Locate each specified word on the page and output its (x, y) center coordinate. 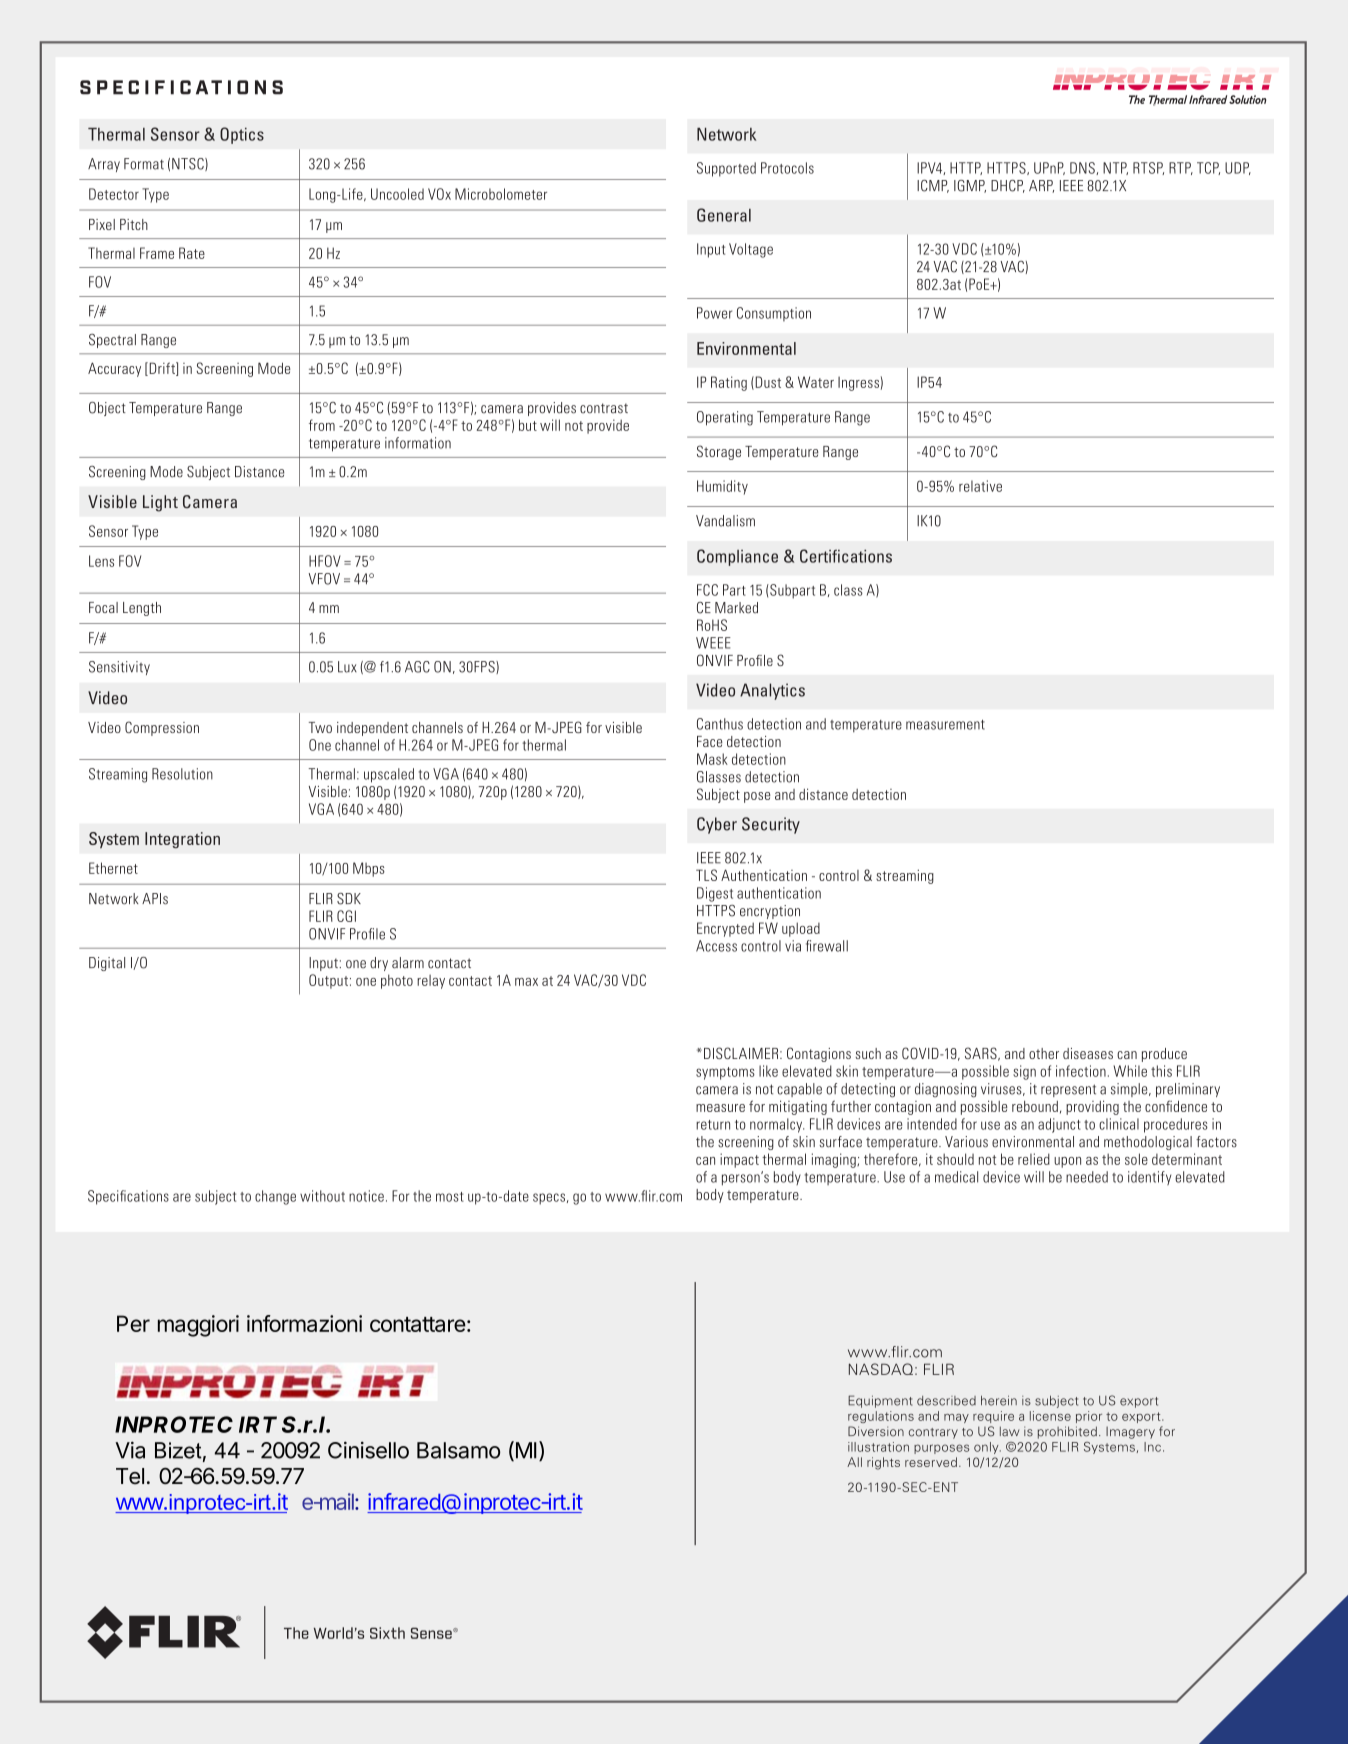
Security (771, 825)
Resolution (182, 774)
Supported (726, 169)
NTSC (189, 164)
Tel (130, 1476)
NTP (1115, 168)
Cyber (717, 825)
